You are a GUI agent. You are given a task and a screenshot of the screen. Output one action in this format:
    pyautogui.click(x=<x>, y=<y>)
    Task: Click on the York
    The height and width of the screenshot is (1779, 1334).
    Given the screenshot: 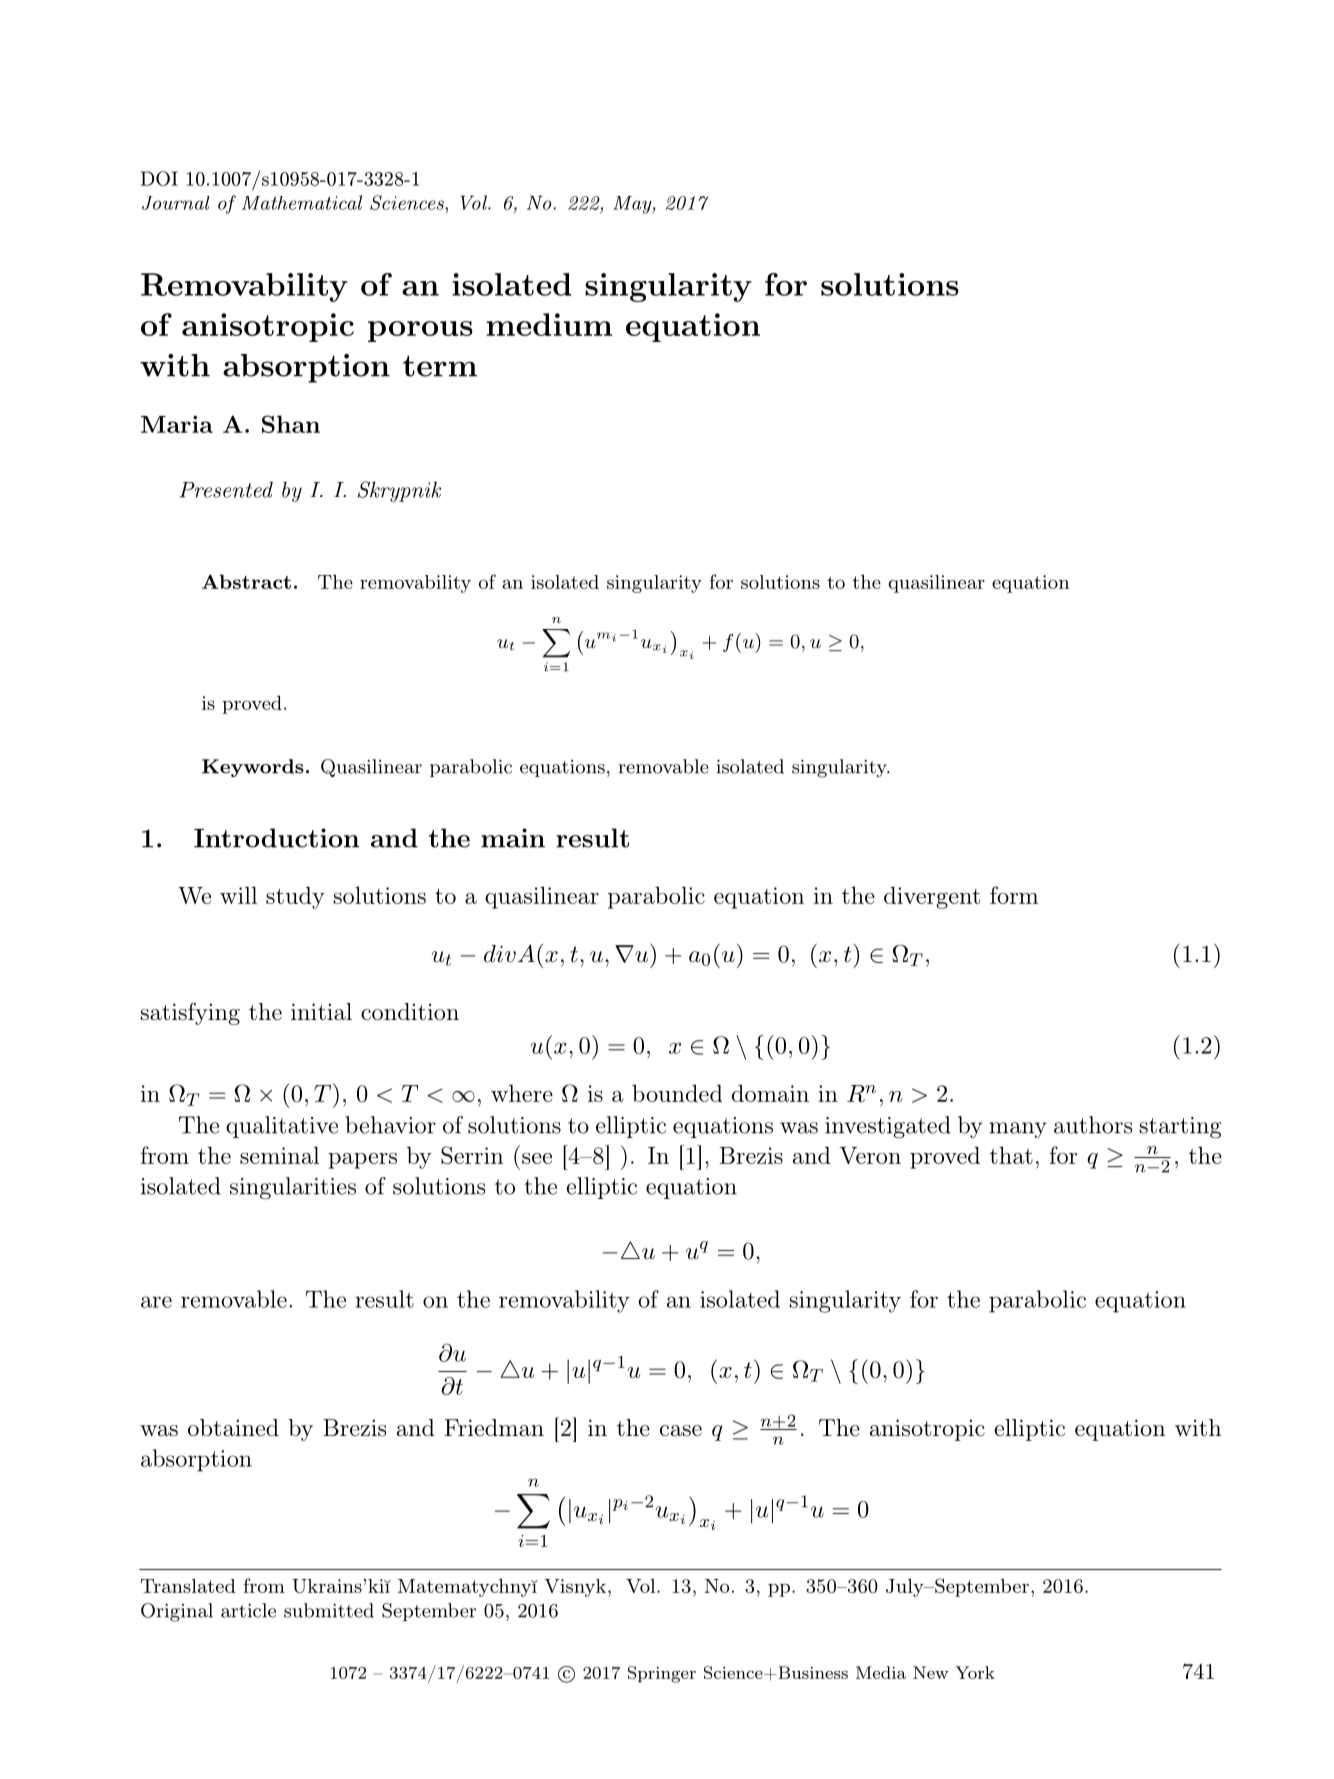 What is the action you would take?
    pyautogui.click(x=975, y=1672)
